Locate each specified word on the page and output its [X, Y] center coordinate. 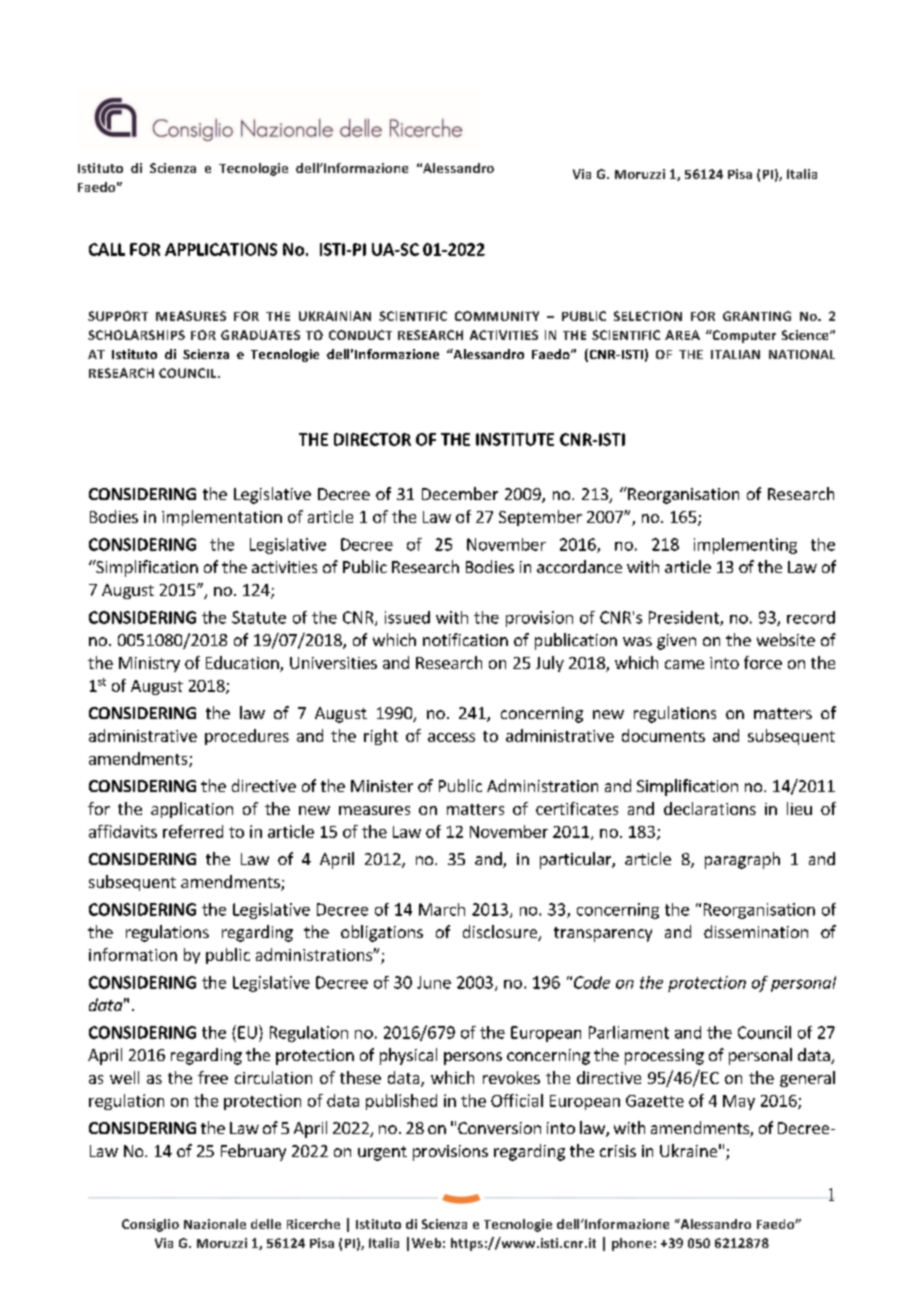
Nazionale [215, 1224]
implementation [222, 518]
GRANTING [757, 316]
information [133, 954]
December [460, 493]
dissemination [756, 931]
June [434, 982]
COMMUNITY [497, 316]
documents [663, 735]
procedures [247, 737]
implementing [745, 546]
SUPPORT [118, 316]
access [451, 737]
